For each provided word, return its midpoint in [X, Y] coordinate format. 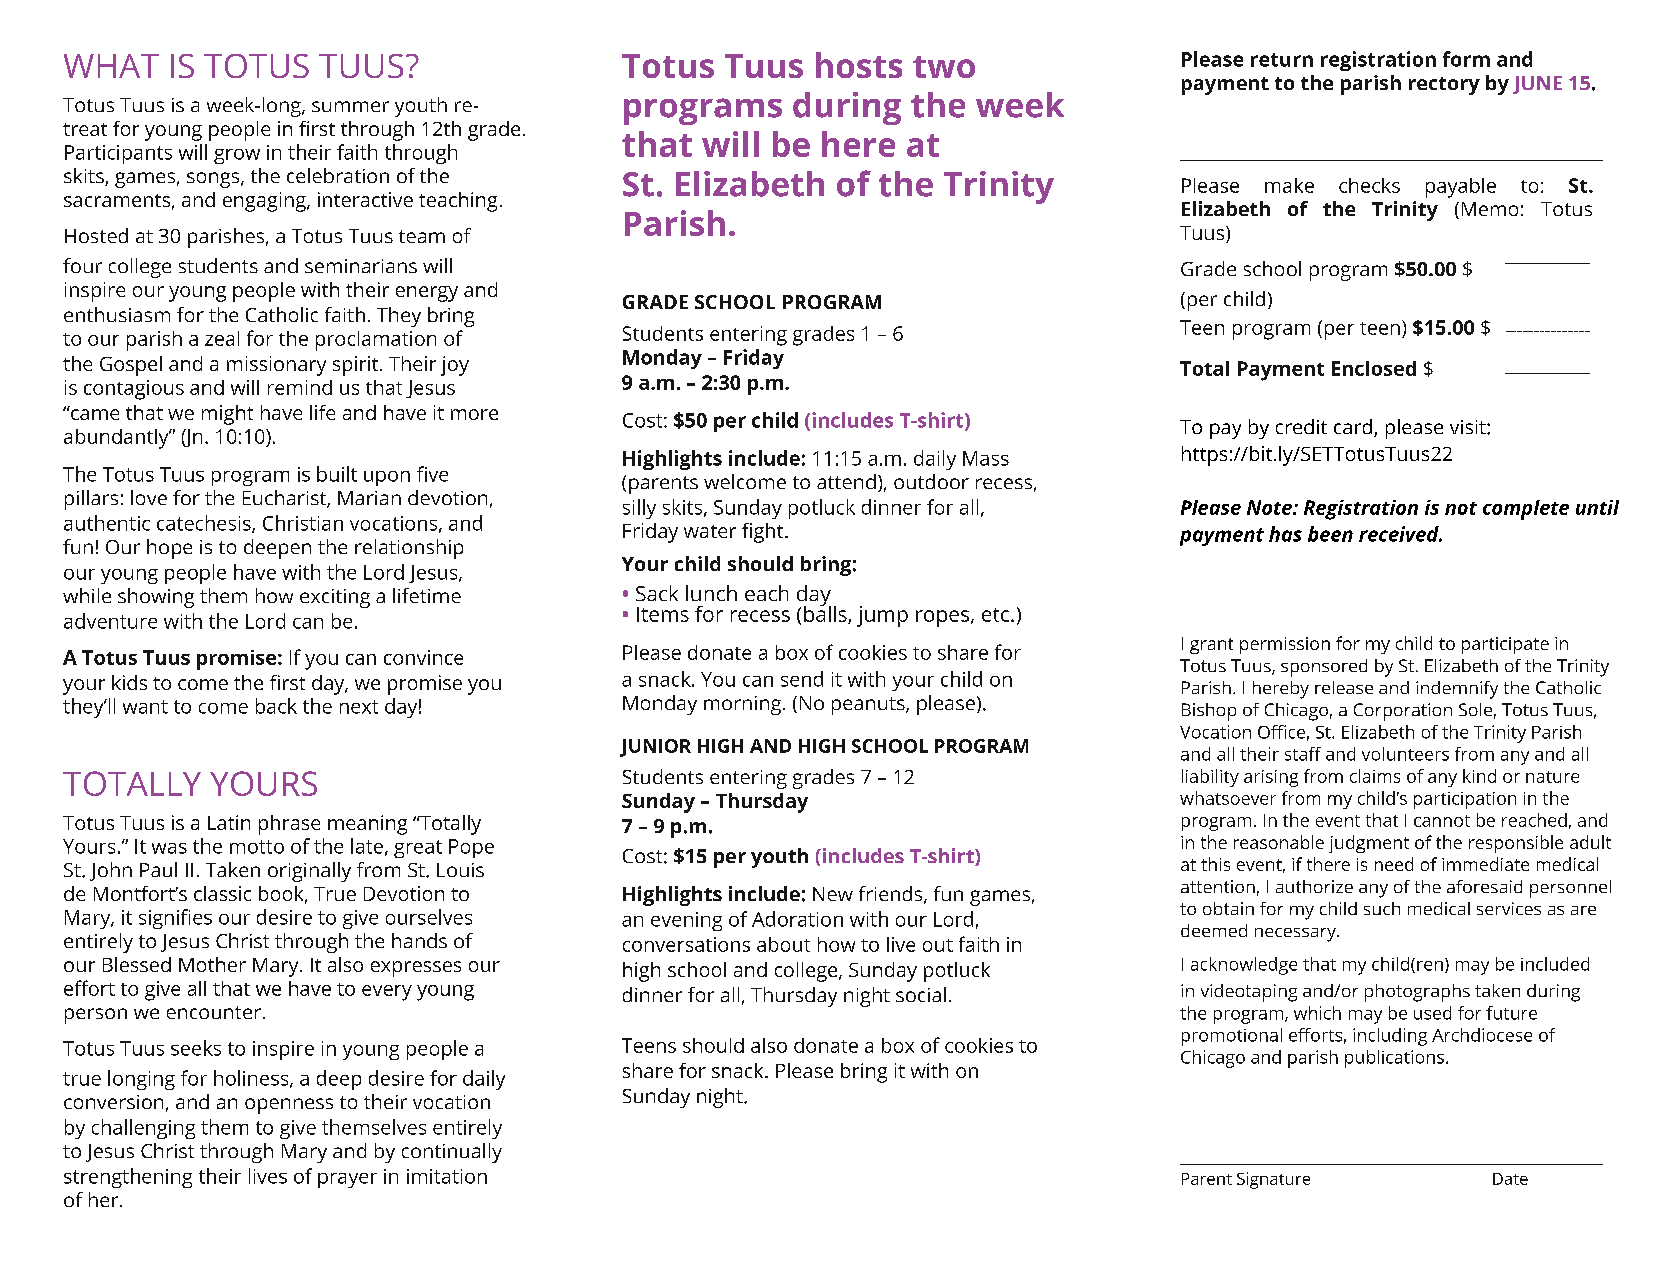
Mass [986, 458]
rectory [1444, 86]
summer [350, 106]
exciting [335, 598]
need [1394, 864]
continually [452, 1153]
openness [289, 1106]
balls [826, 613]
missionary [276, 366]
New [833, 894]
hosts [859, 65]
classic [222, 893]
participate [1505, 645]
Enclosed [1374, 368]
